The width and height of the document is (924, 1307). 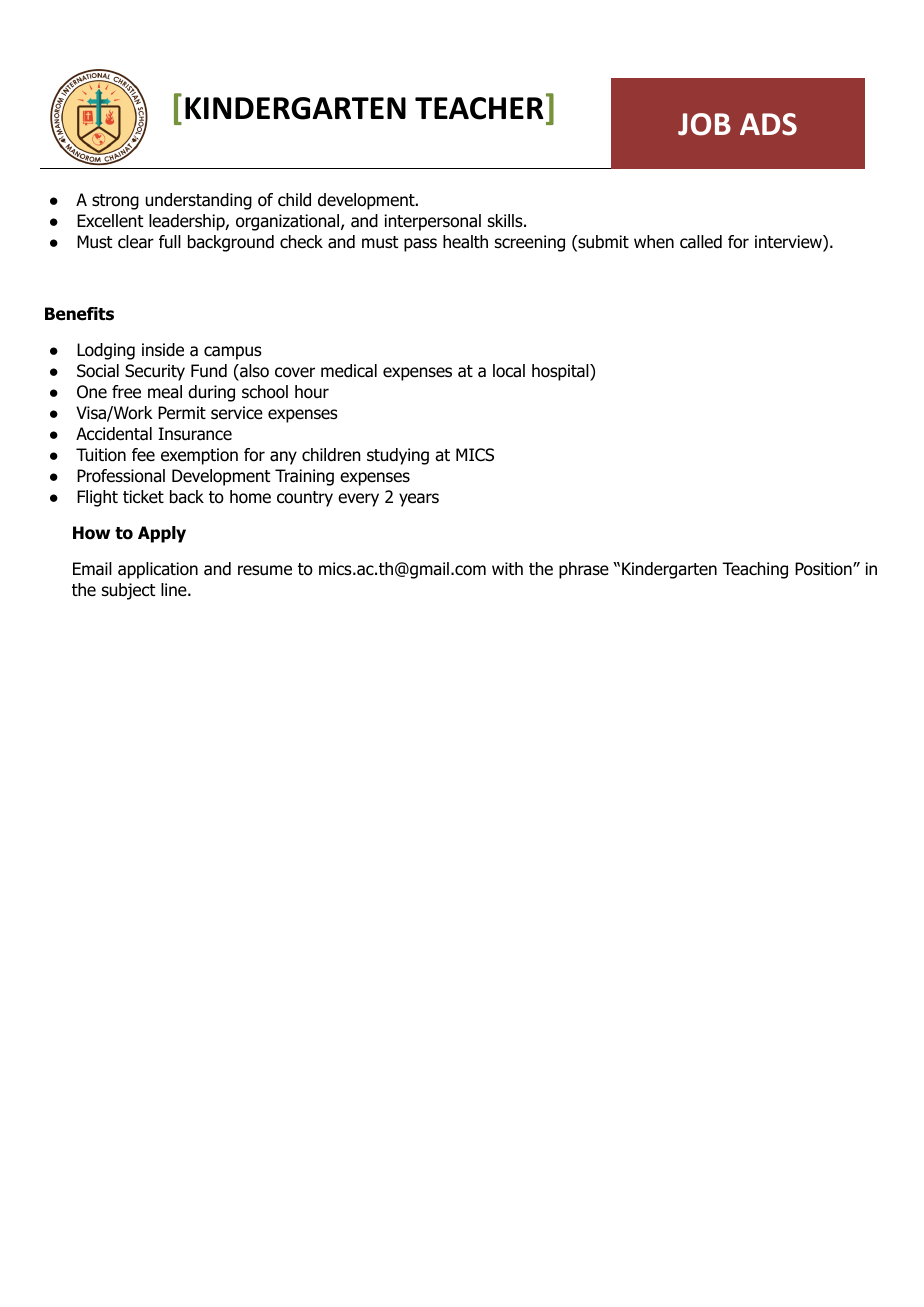 I want to click on JOB, so click(x=704, y=124).
